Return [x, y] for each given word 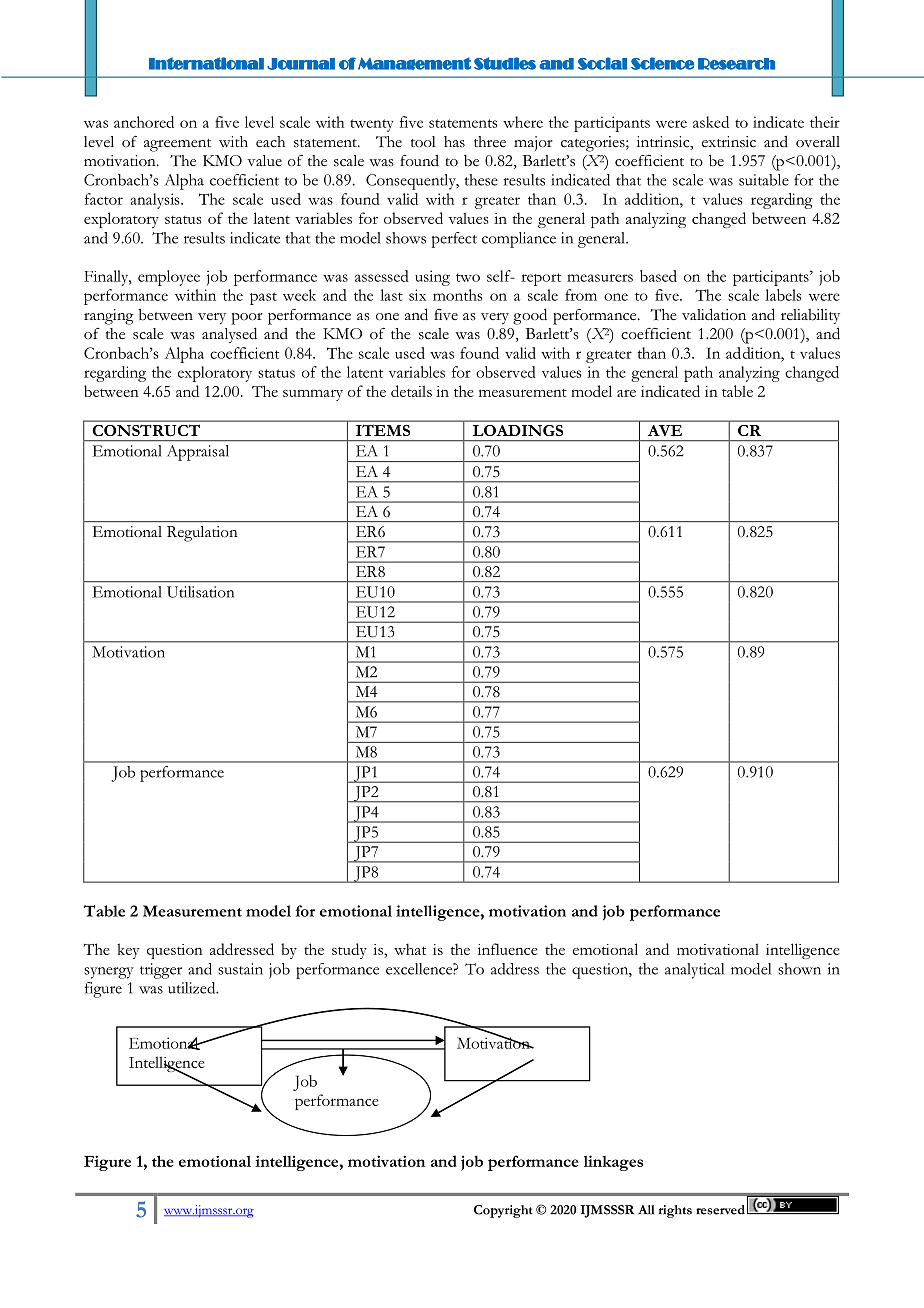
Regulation [202, 534]
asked [711, 122]
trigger [161, 971]
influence [508, 949]
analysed [229, 335]
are [626, 393]
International [206, 63]
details [411, 391]
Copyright [503, 1211]
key [129, 951]
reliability [810, 316]
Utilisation [200, 592]
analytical [694, 971]
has [454, 142]
